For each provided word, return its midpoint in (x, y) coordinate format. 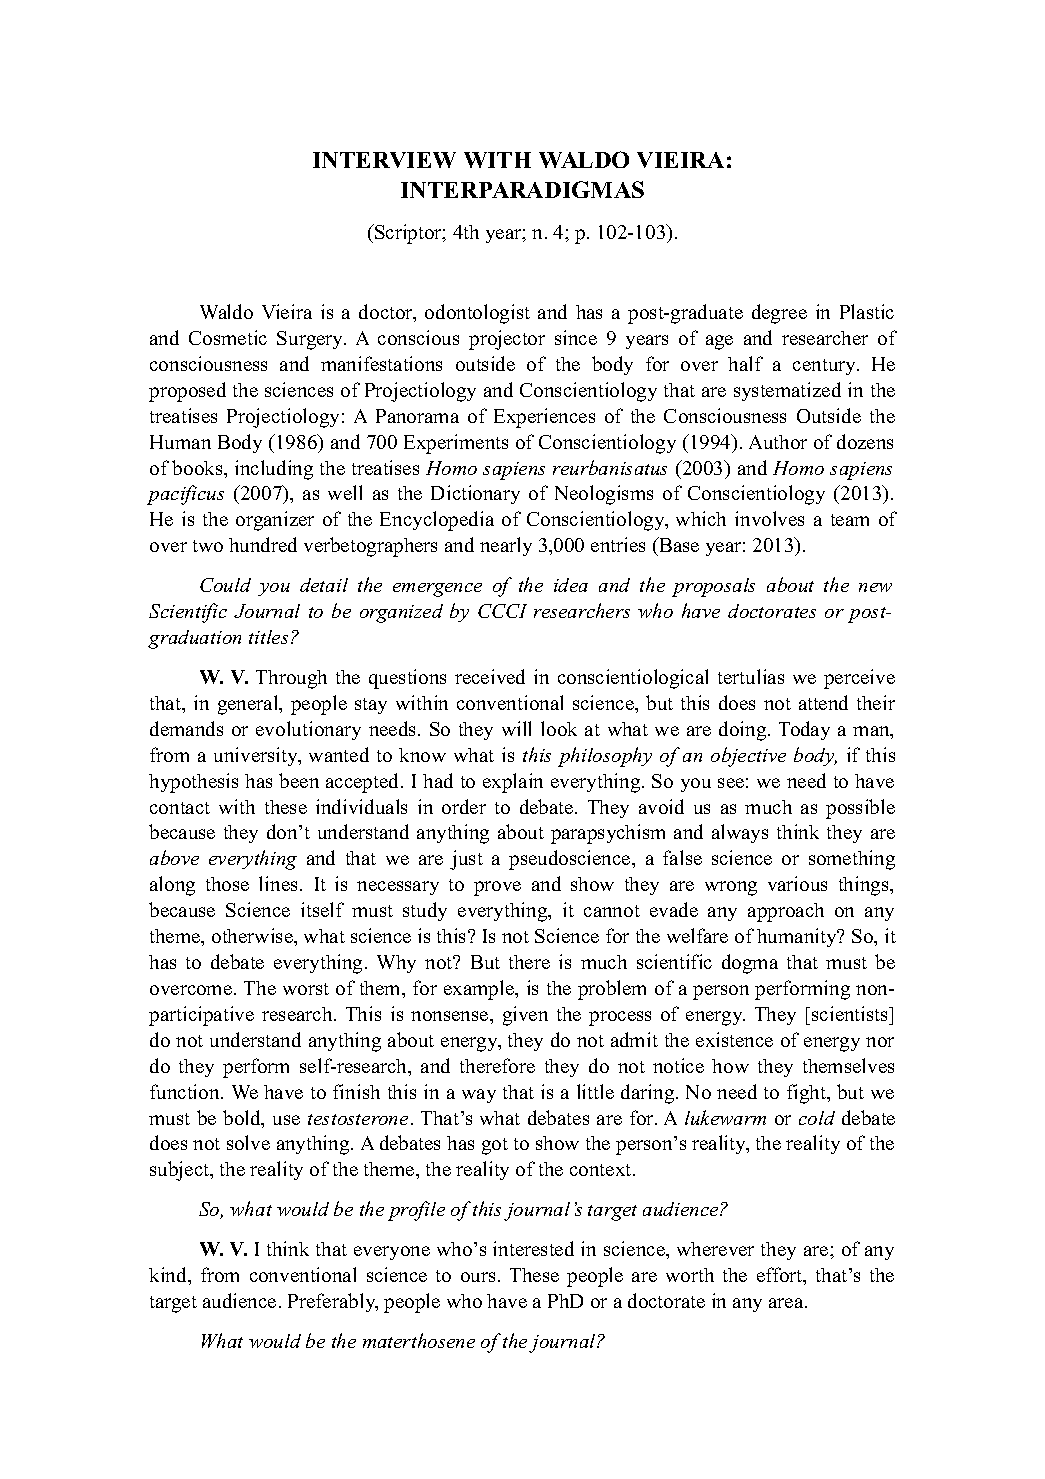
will (516, 728)
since (576, 337)
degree (779, 314)
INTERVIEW (384, 160)
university (257, 756)
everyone (392, 1253)
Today (804, 730)
